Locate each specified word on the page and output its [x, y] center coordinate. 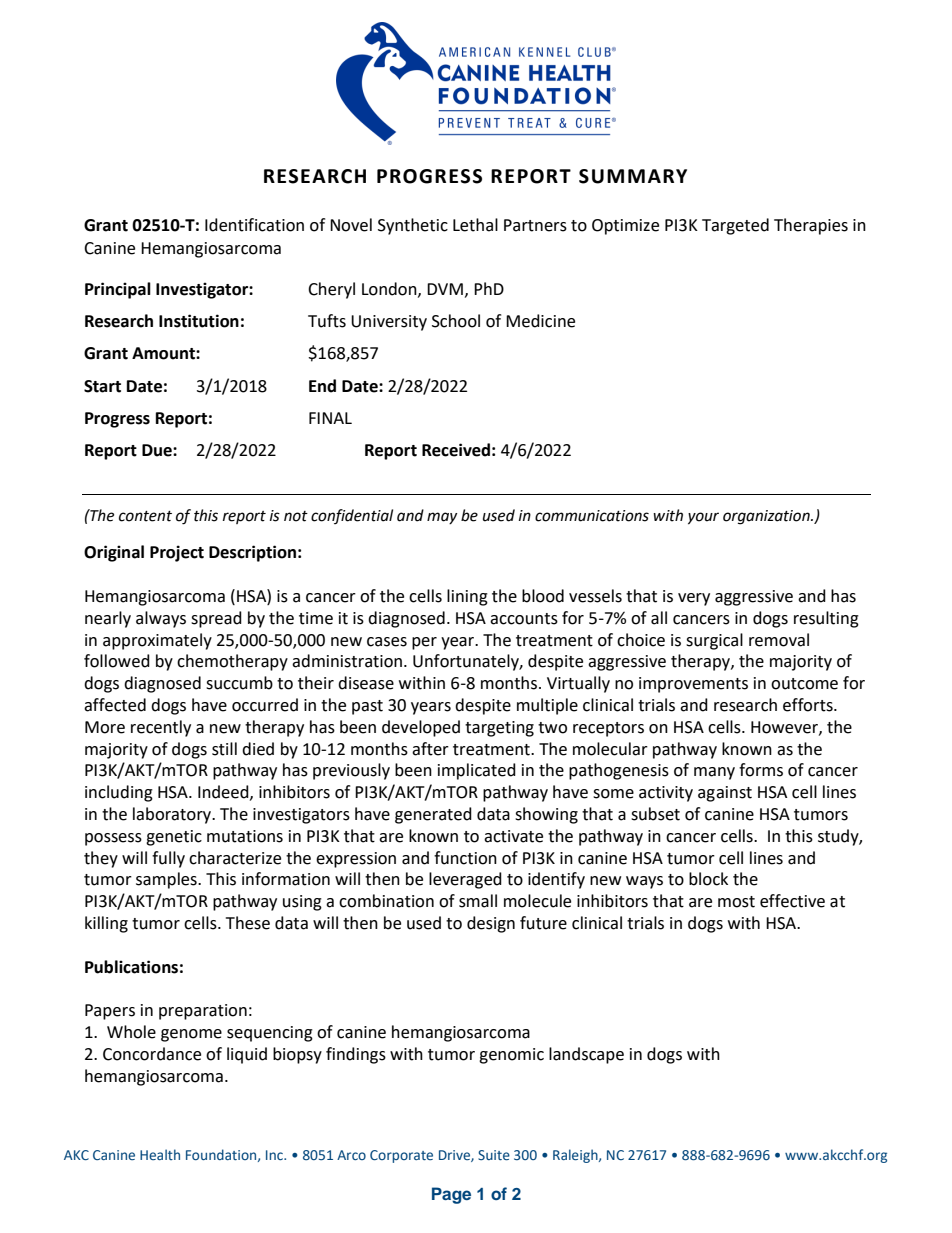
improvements [693, 685]
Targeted [735, 226]
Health [160, 1154]
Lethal [475, 225]
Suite [494, 1155]
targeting [499, 729]
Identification [254, 225]
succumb [239, 683]
